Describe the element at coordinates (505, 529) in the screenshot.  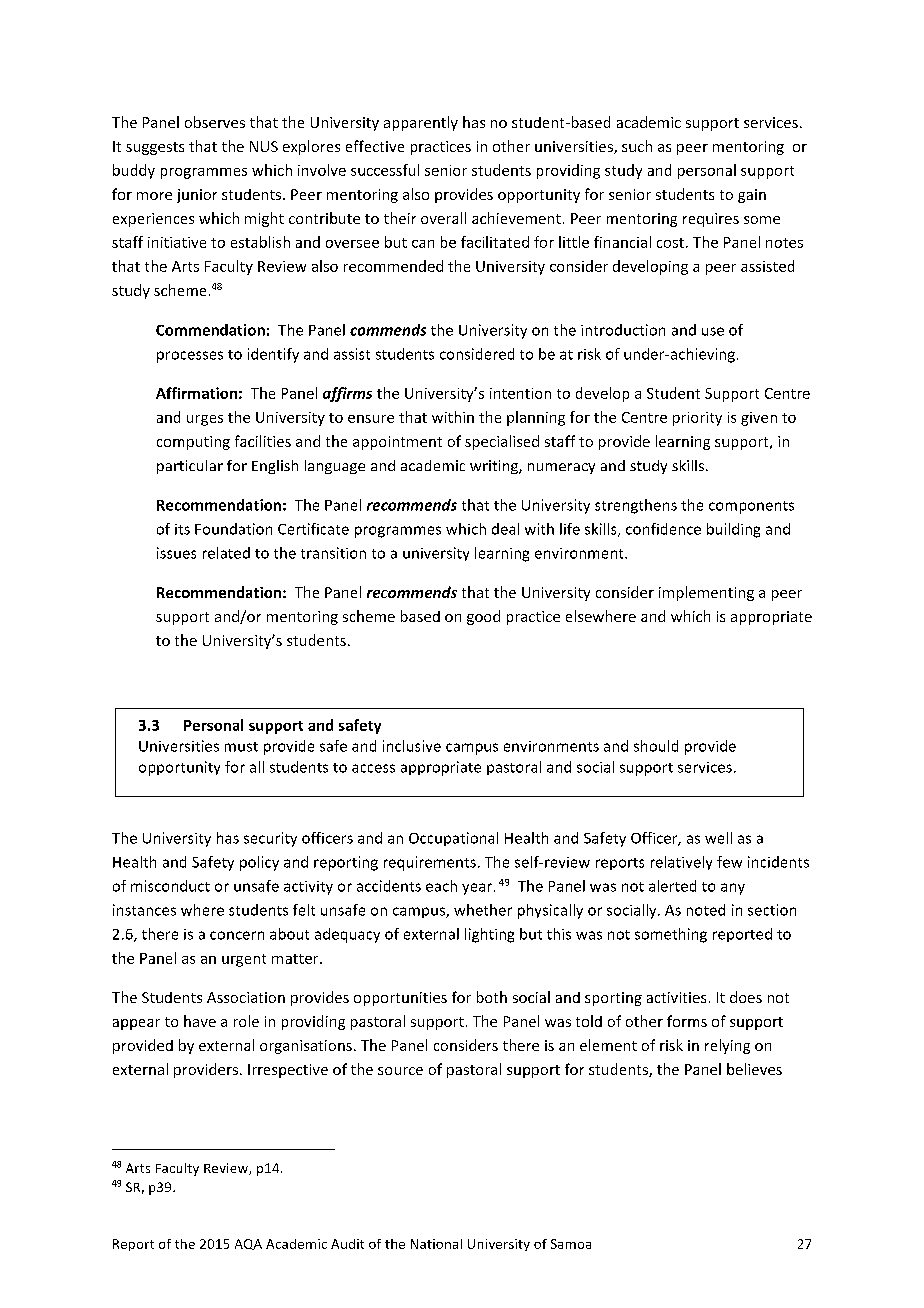
I see `deal` at that location.
